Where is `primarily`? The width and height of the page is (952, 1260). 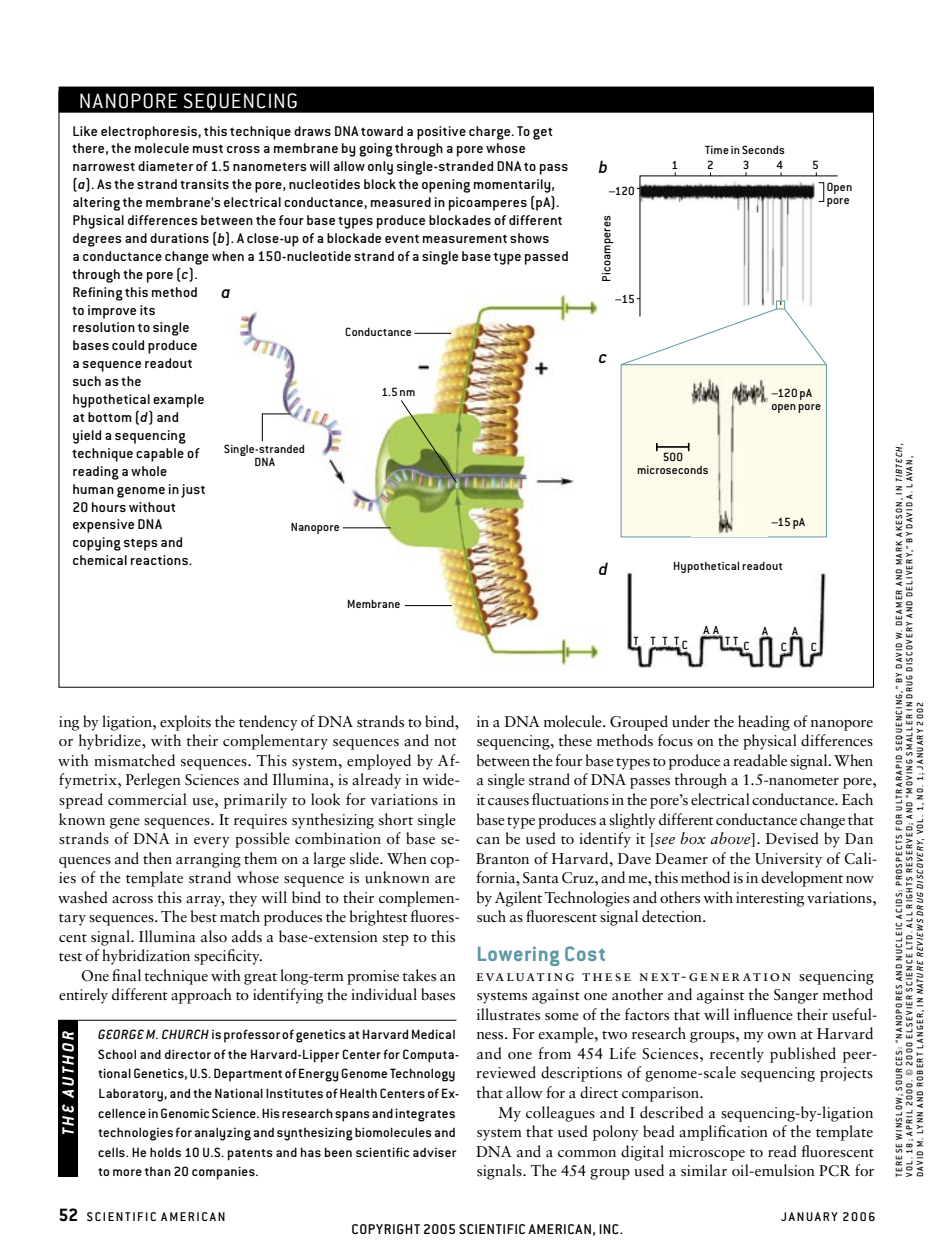 primarily is located at coordinates (255, 801).
